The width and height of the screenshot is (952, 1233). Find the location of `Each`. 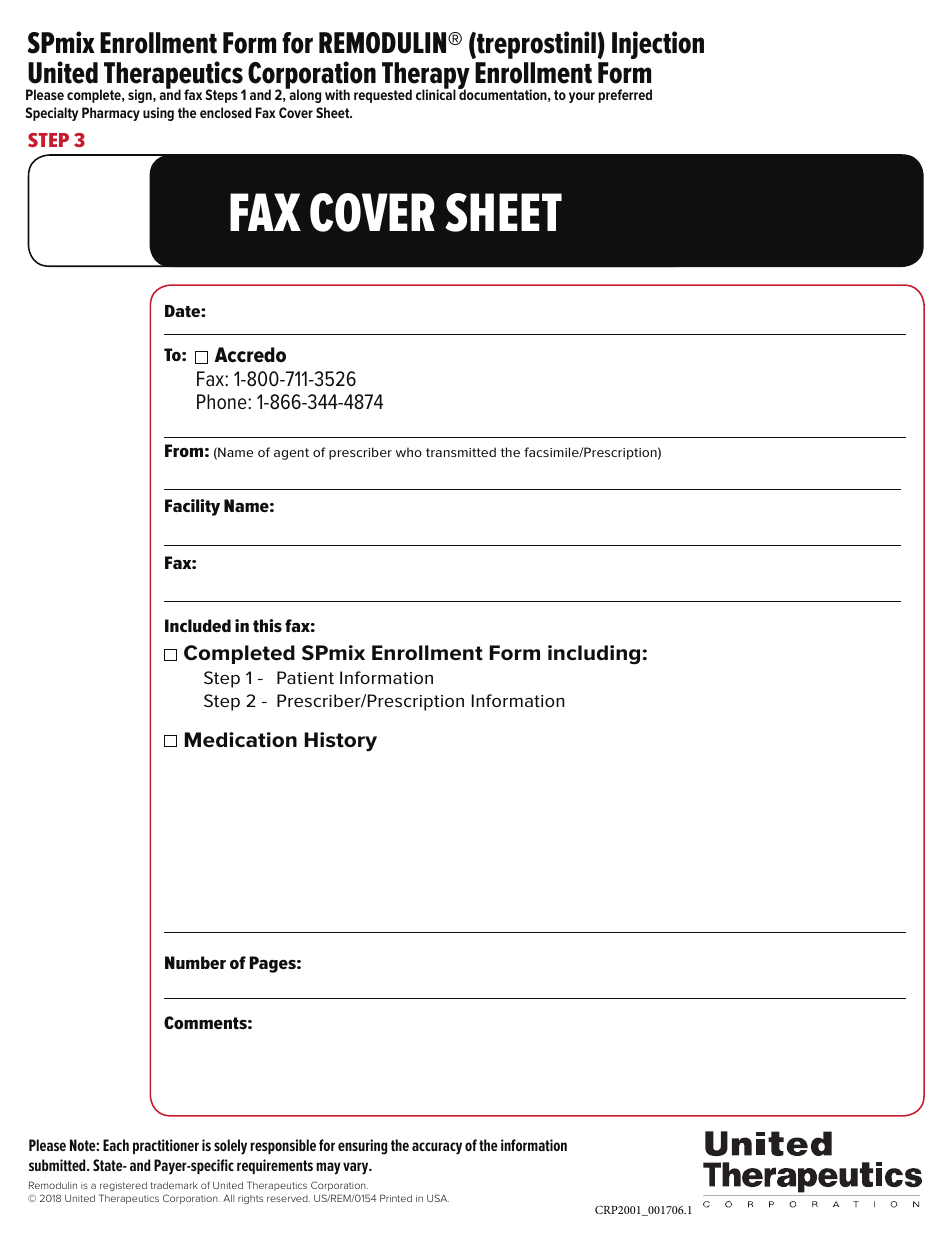

Each is located at coordinates (116, 1145).
